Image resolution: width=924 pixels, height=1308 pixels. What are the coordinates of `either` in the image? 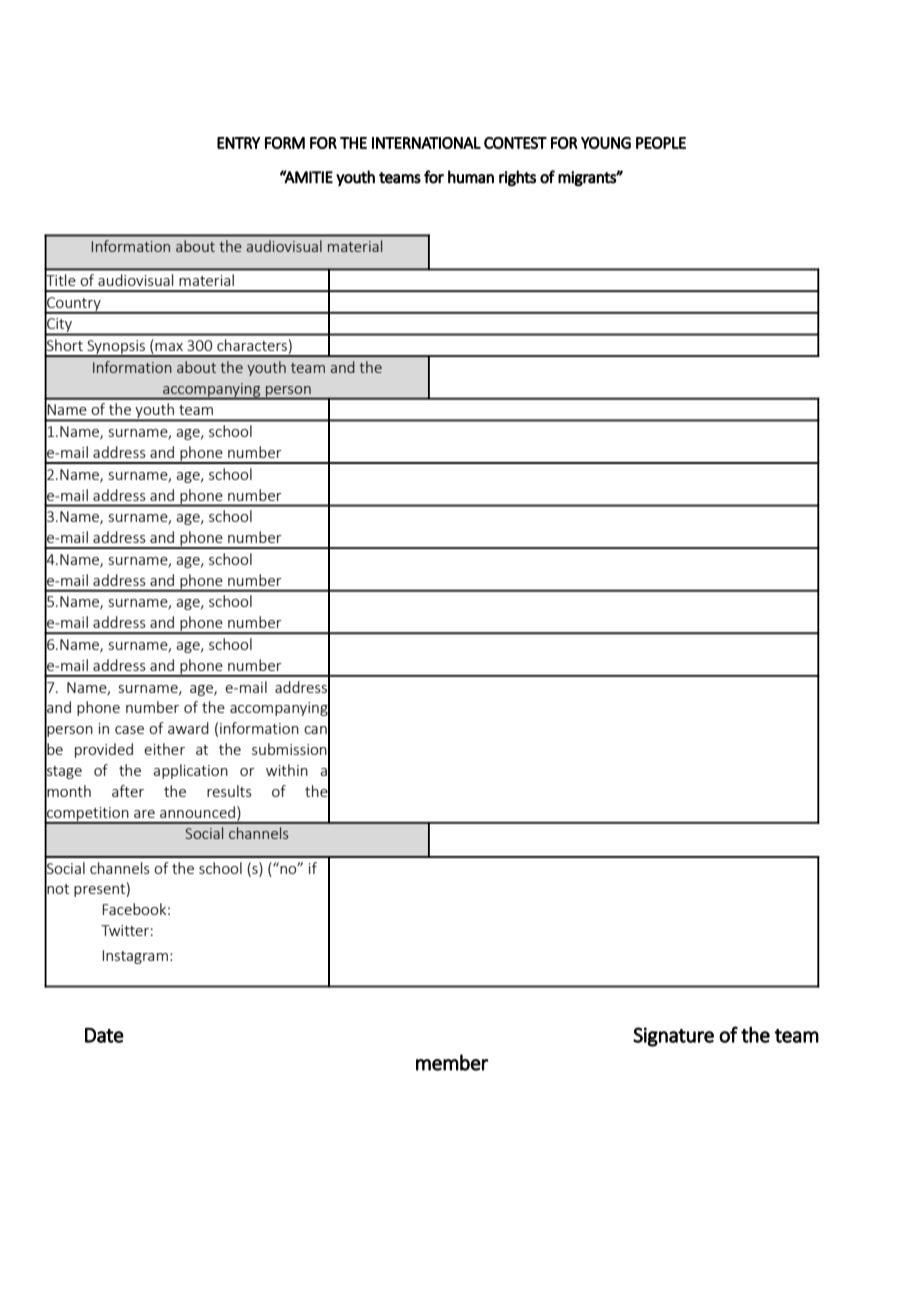 It's located at (164, 749).
